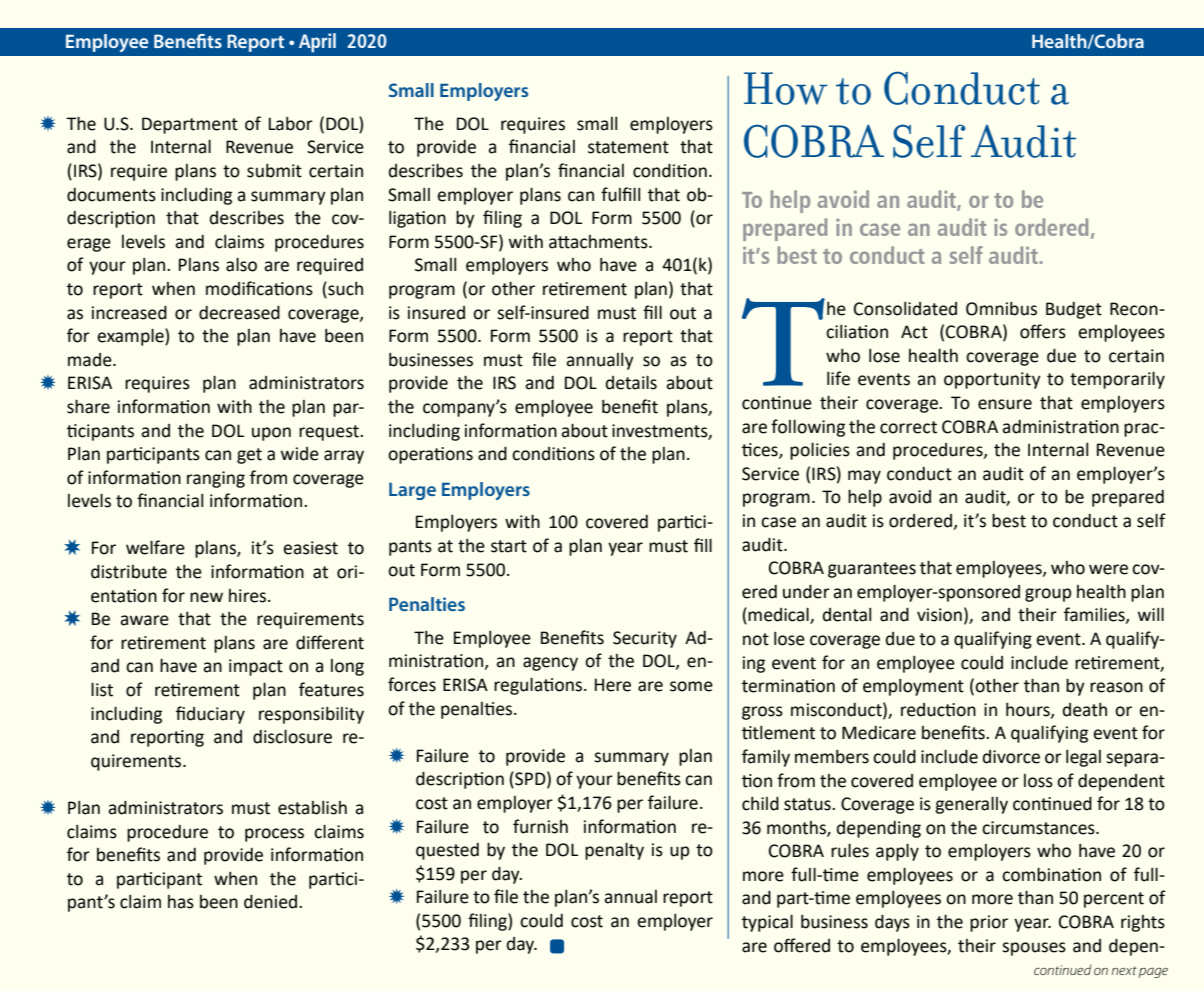  I want to click on example, so click(131, 337).
